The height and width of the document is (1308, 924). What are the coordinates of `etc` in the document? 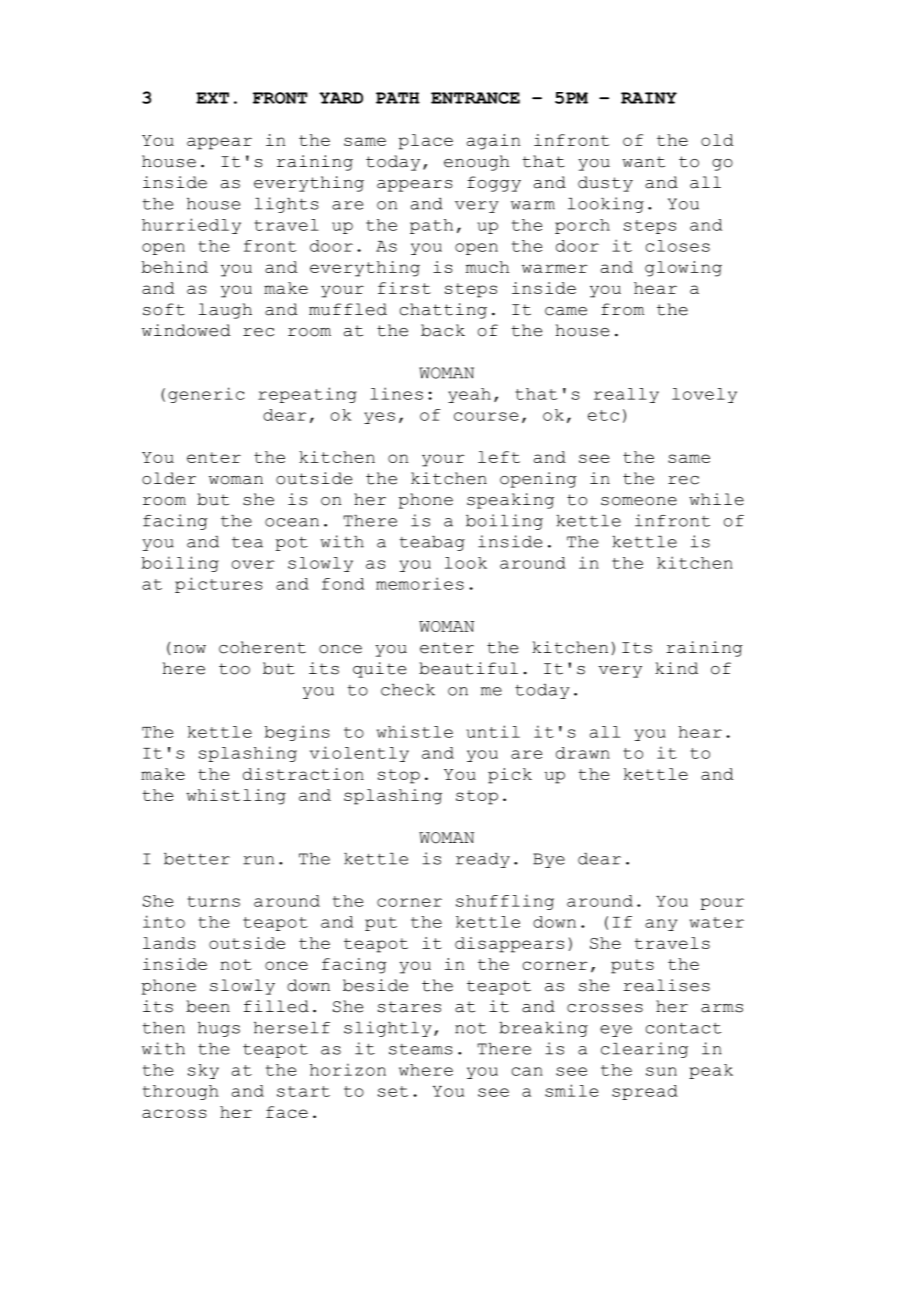 It's located at (603, 415).
